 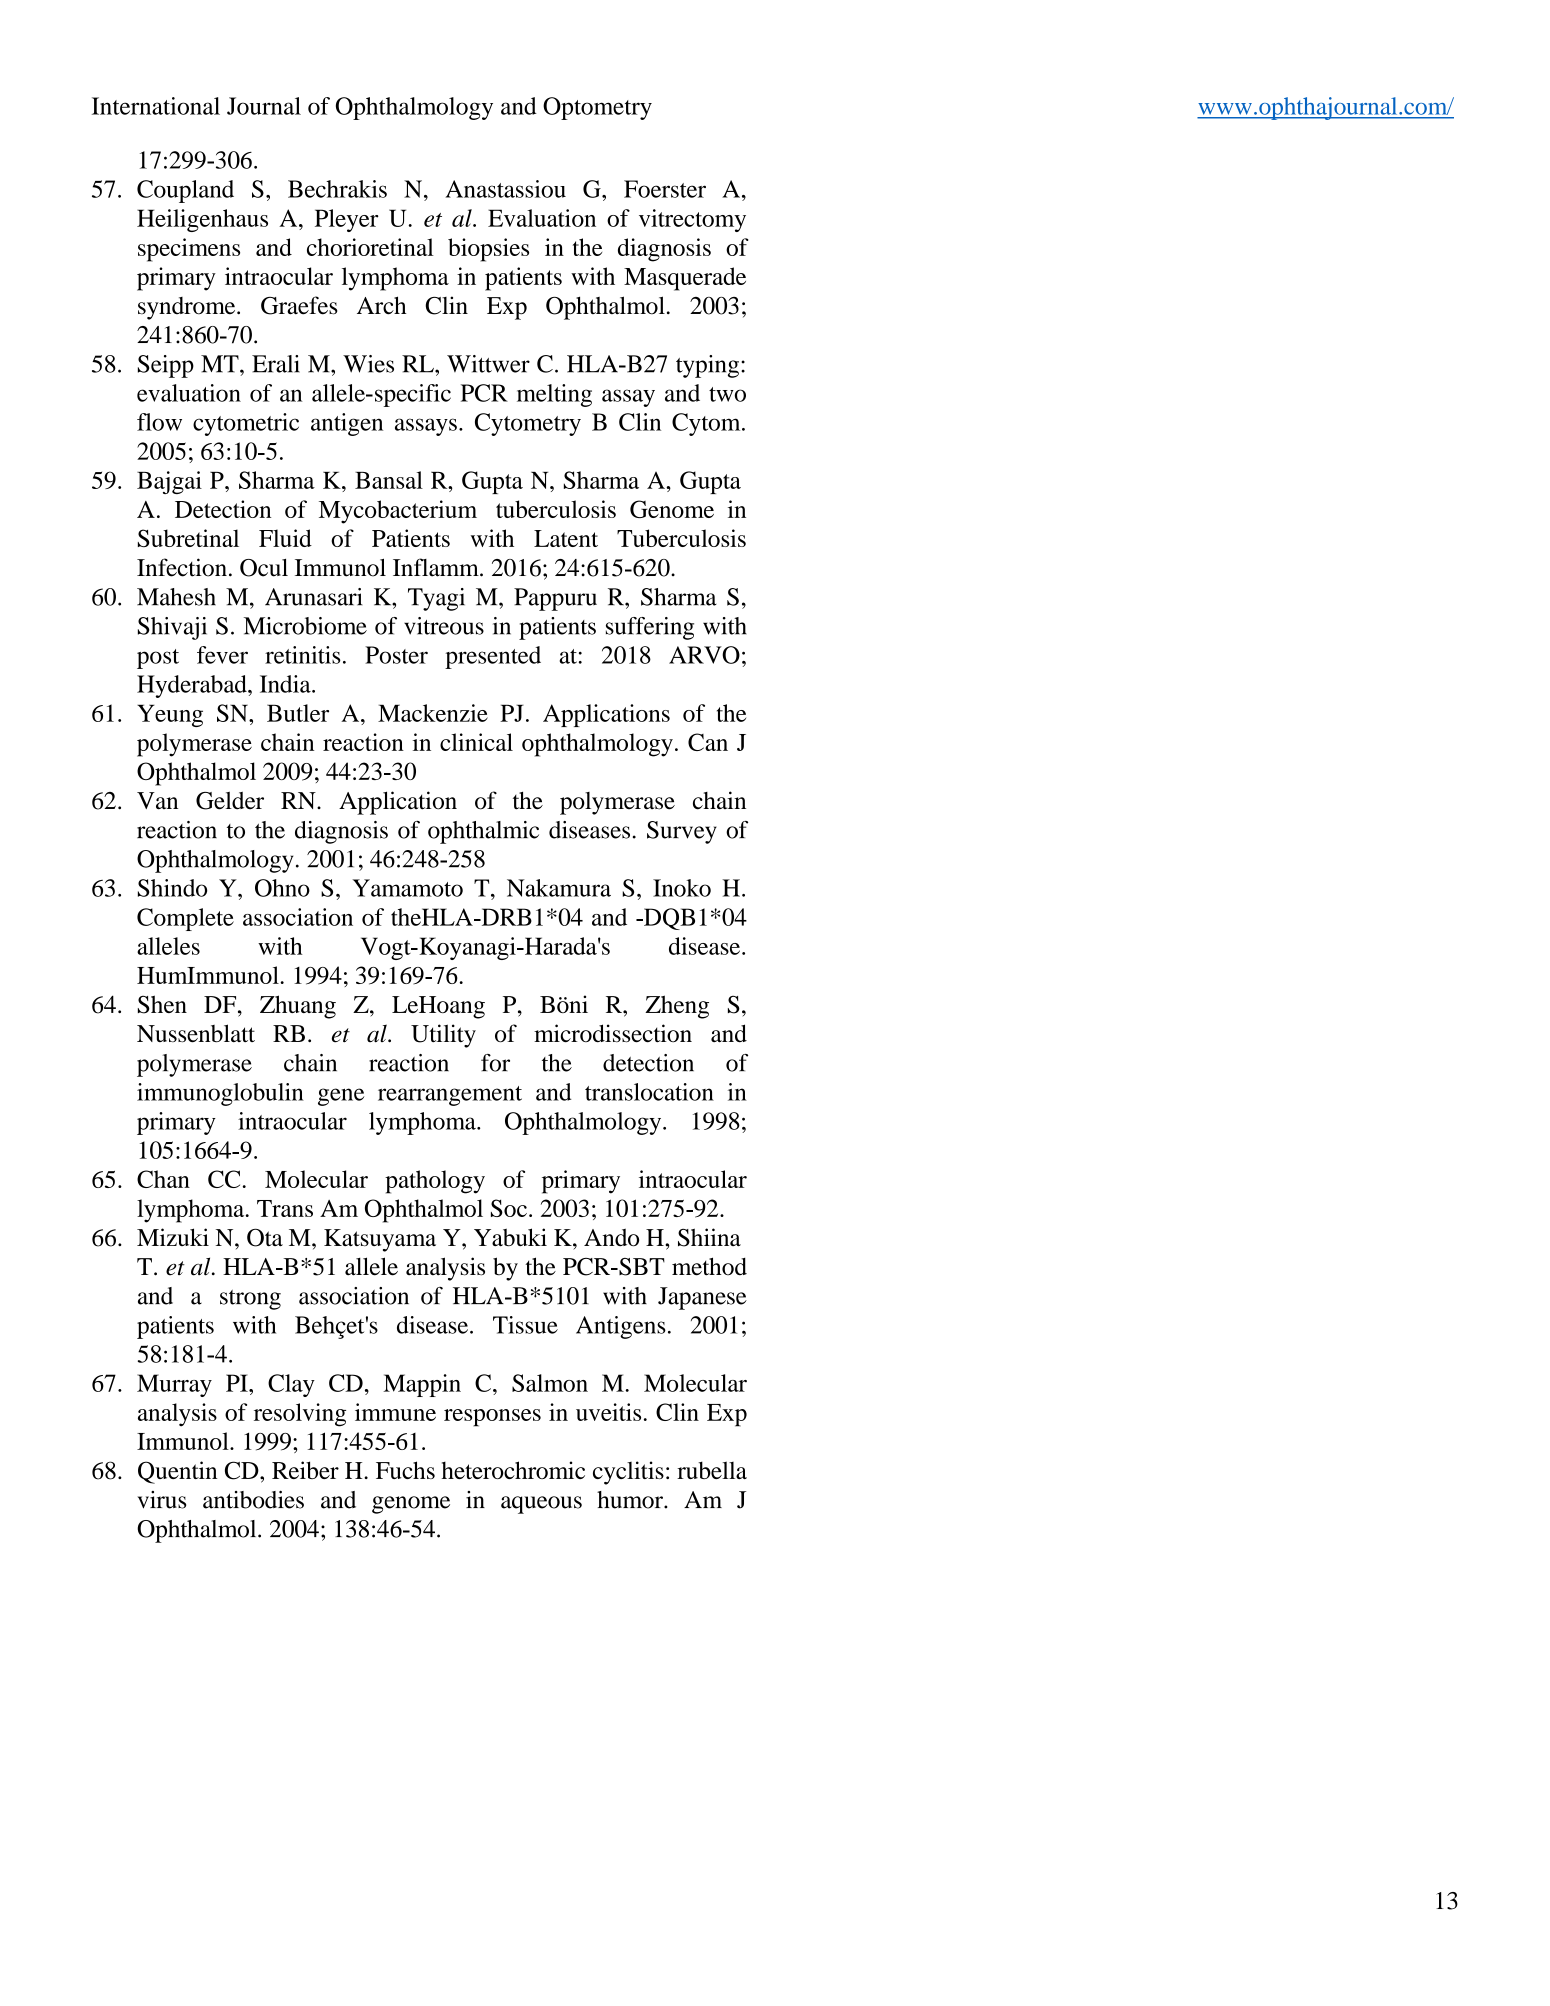 What do you see at coordinates (398, 512) in the page?
I see `Mycobacterium` at bounding box center [398, 512].
